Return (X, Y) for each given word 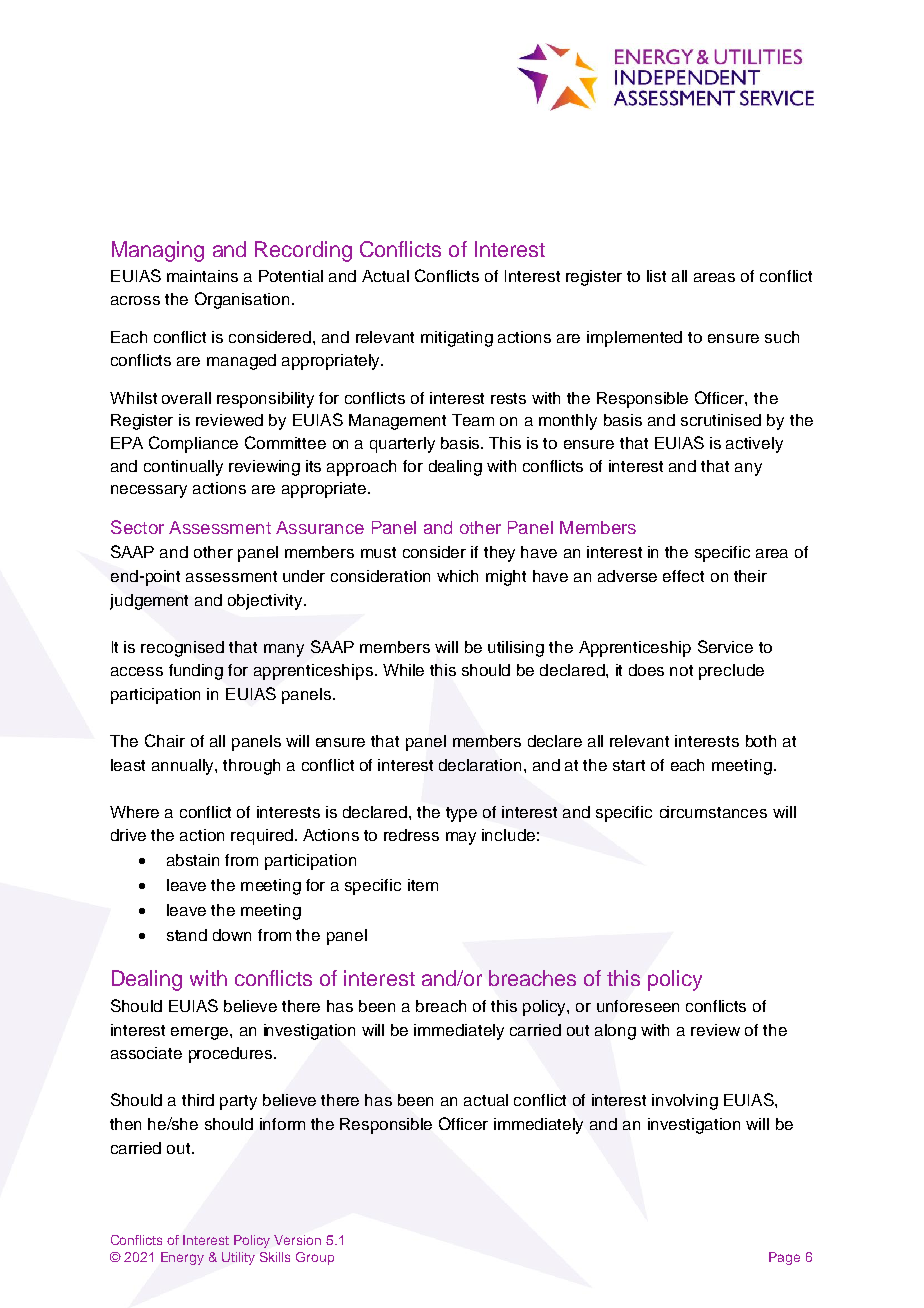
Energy (182, 1258)
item (423, 885)
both (761, 741)
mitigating (457, 339)
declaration (480, 765)
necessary (149, 491)
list (656, 276)
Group (315, 1258)
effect (683, 576)
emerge (201, 1033)
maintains (202, 276)
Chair (165, 740)
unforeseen (638, 1006)
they (499, 554)
